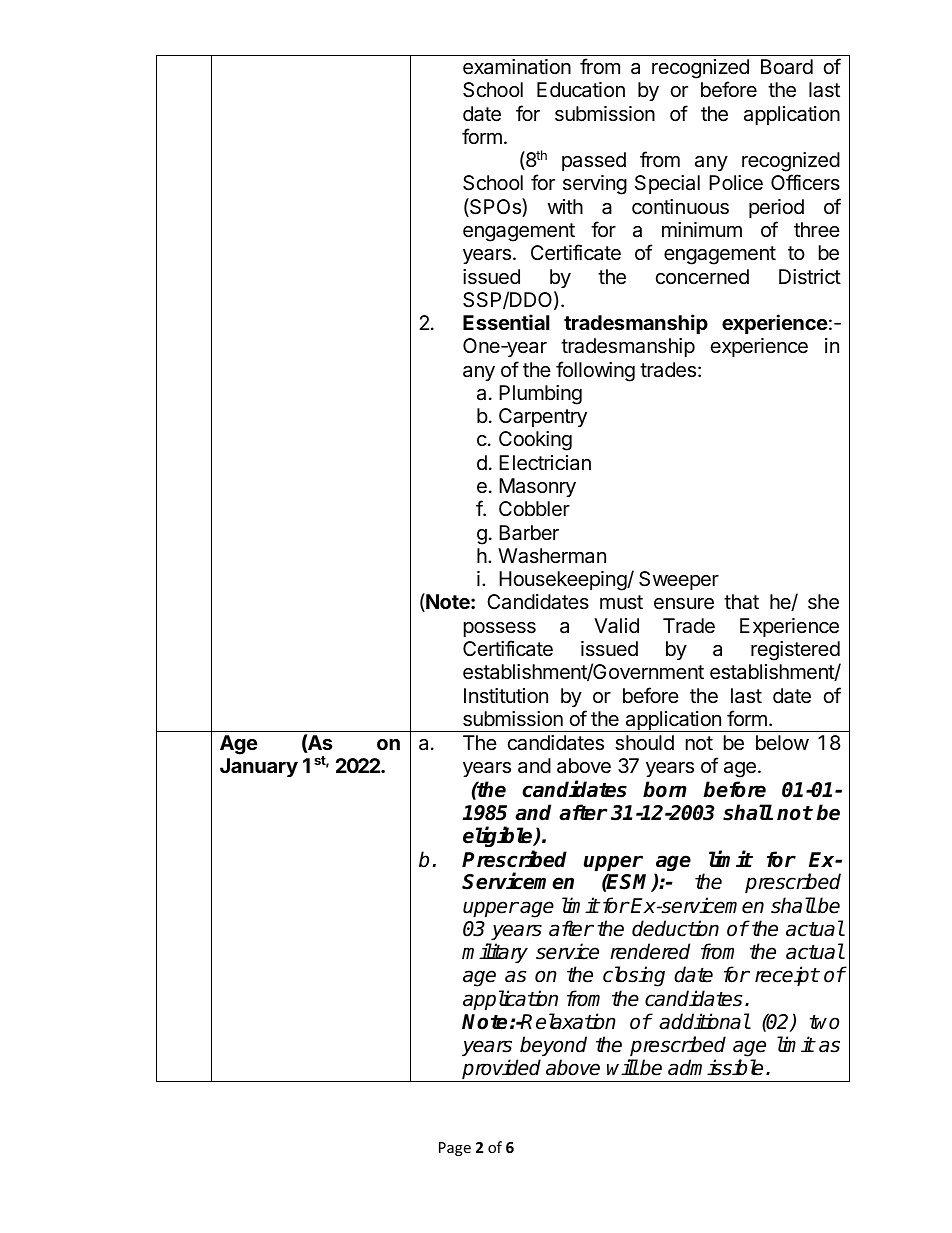 The height and width of the image is (1233, 952). Describe the element at coordinates (563, 581) in the image. I see `Housekeeping` at that location.
